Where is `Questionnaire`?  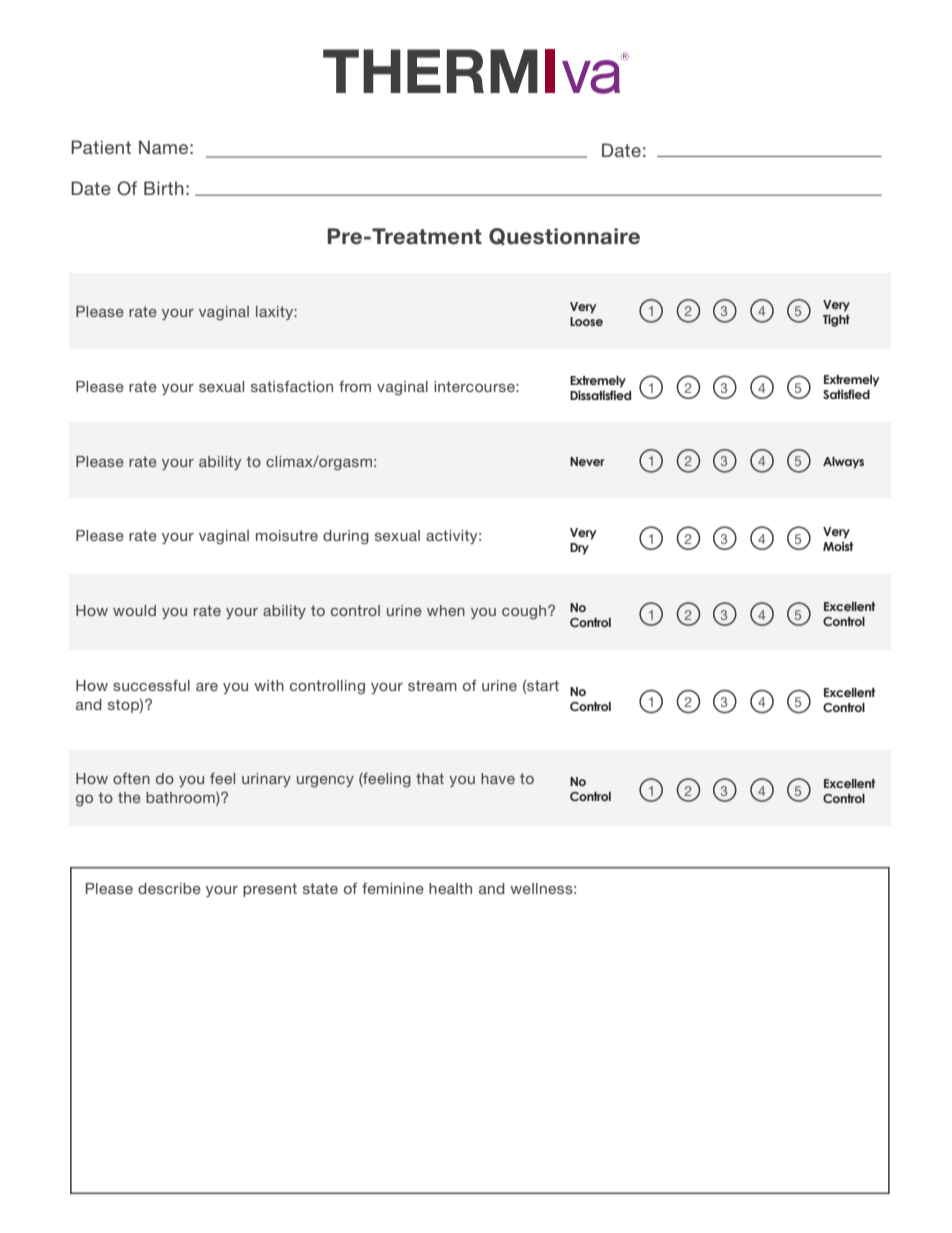 Questionnaire is located at coordinates (564, 236).
